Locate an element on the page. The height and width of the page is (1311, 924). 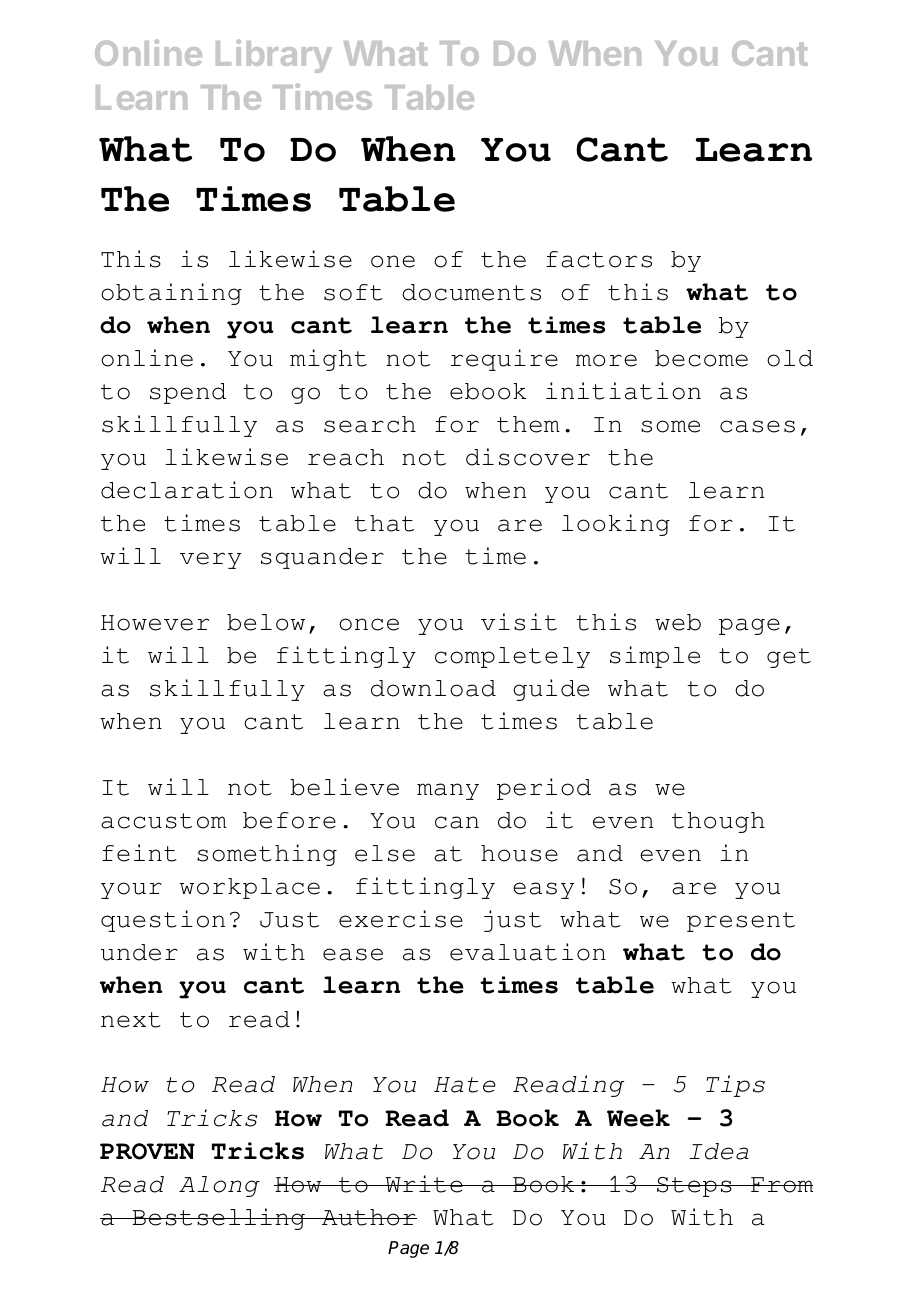
Library is located at coordinates (274, 56).
